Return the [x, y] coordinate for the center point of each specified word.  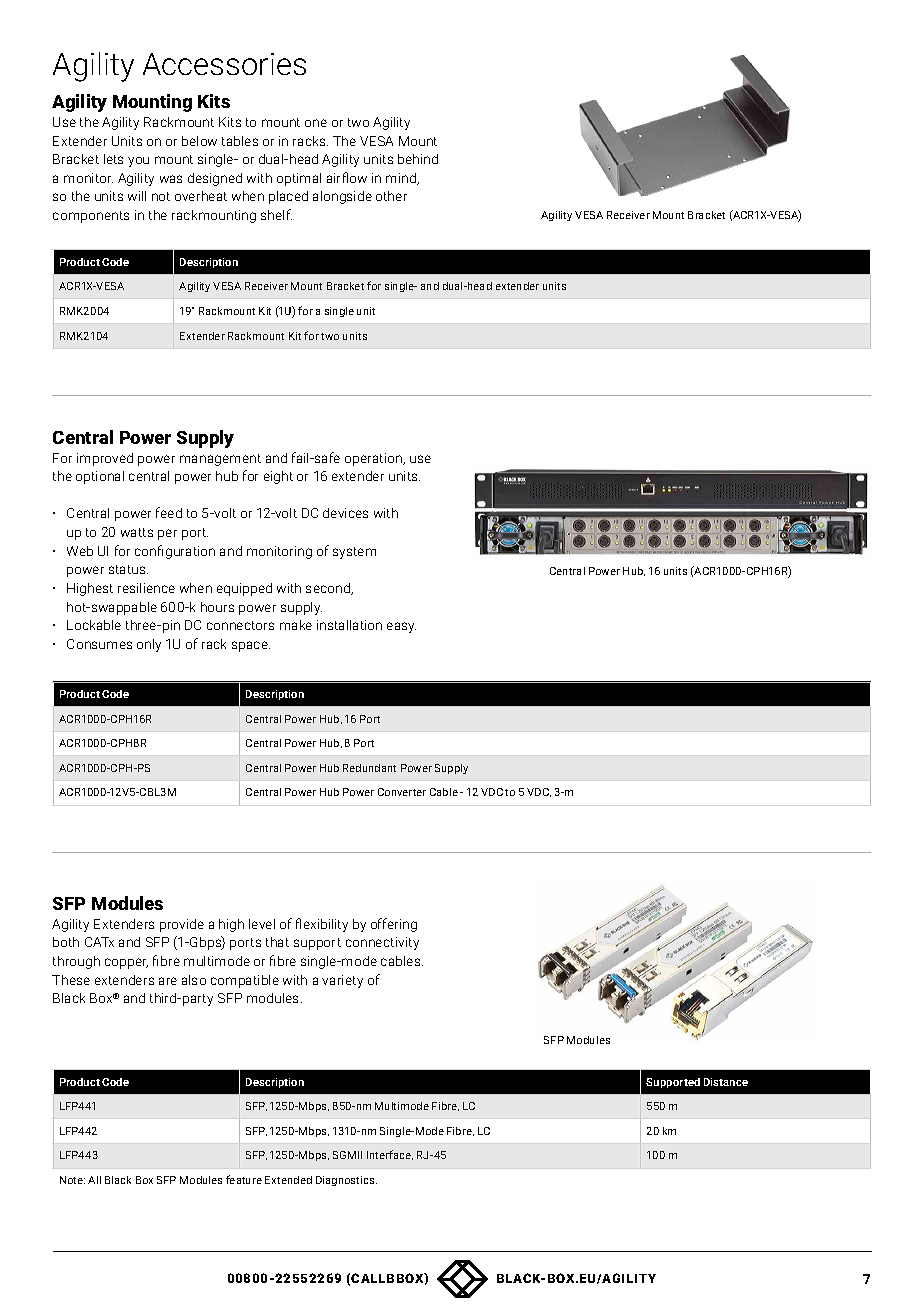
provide [182, 925]
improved [105, 459]
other [391, 196]
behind [418, 159]
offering [394, 925]
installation [349, 625]
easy [401, 627]
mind [402, 179]
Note [72, 1180]
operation [375, 459]
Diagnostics [346, 1181]
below [199, 141]
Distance [726, 1082]
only [149, 645]
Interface [390, 1155]
